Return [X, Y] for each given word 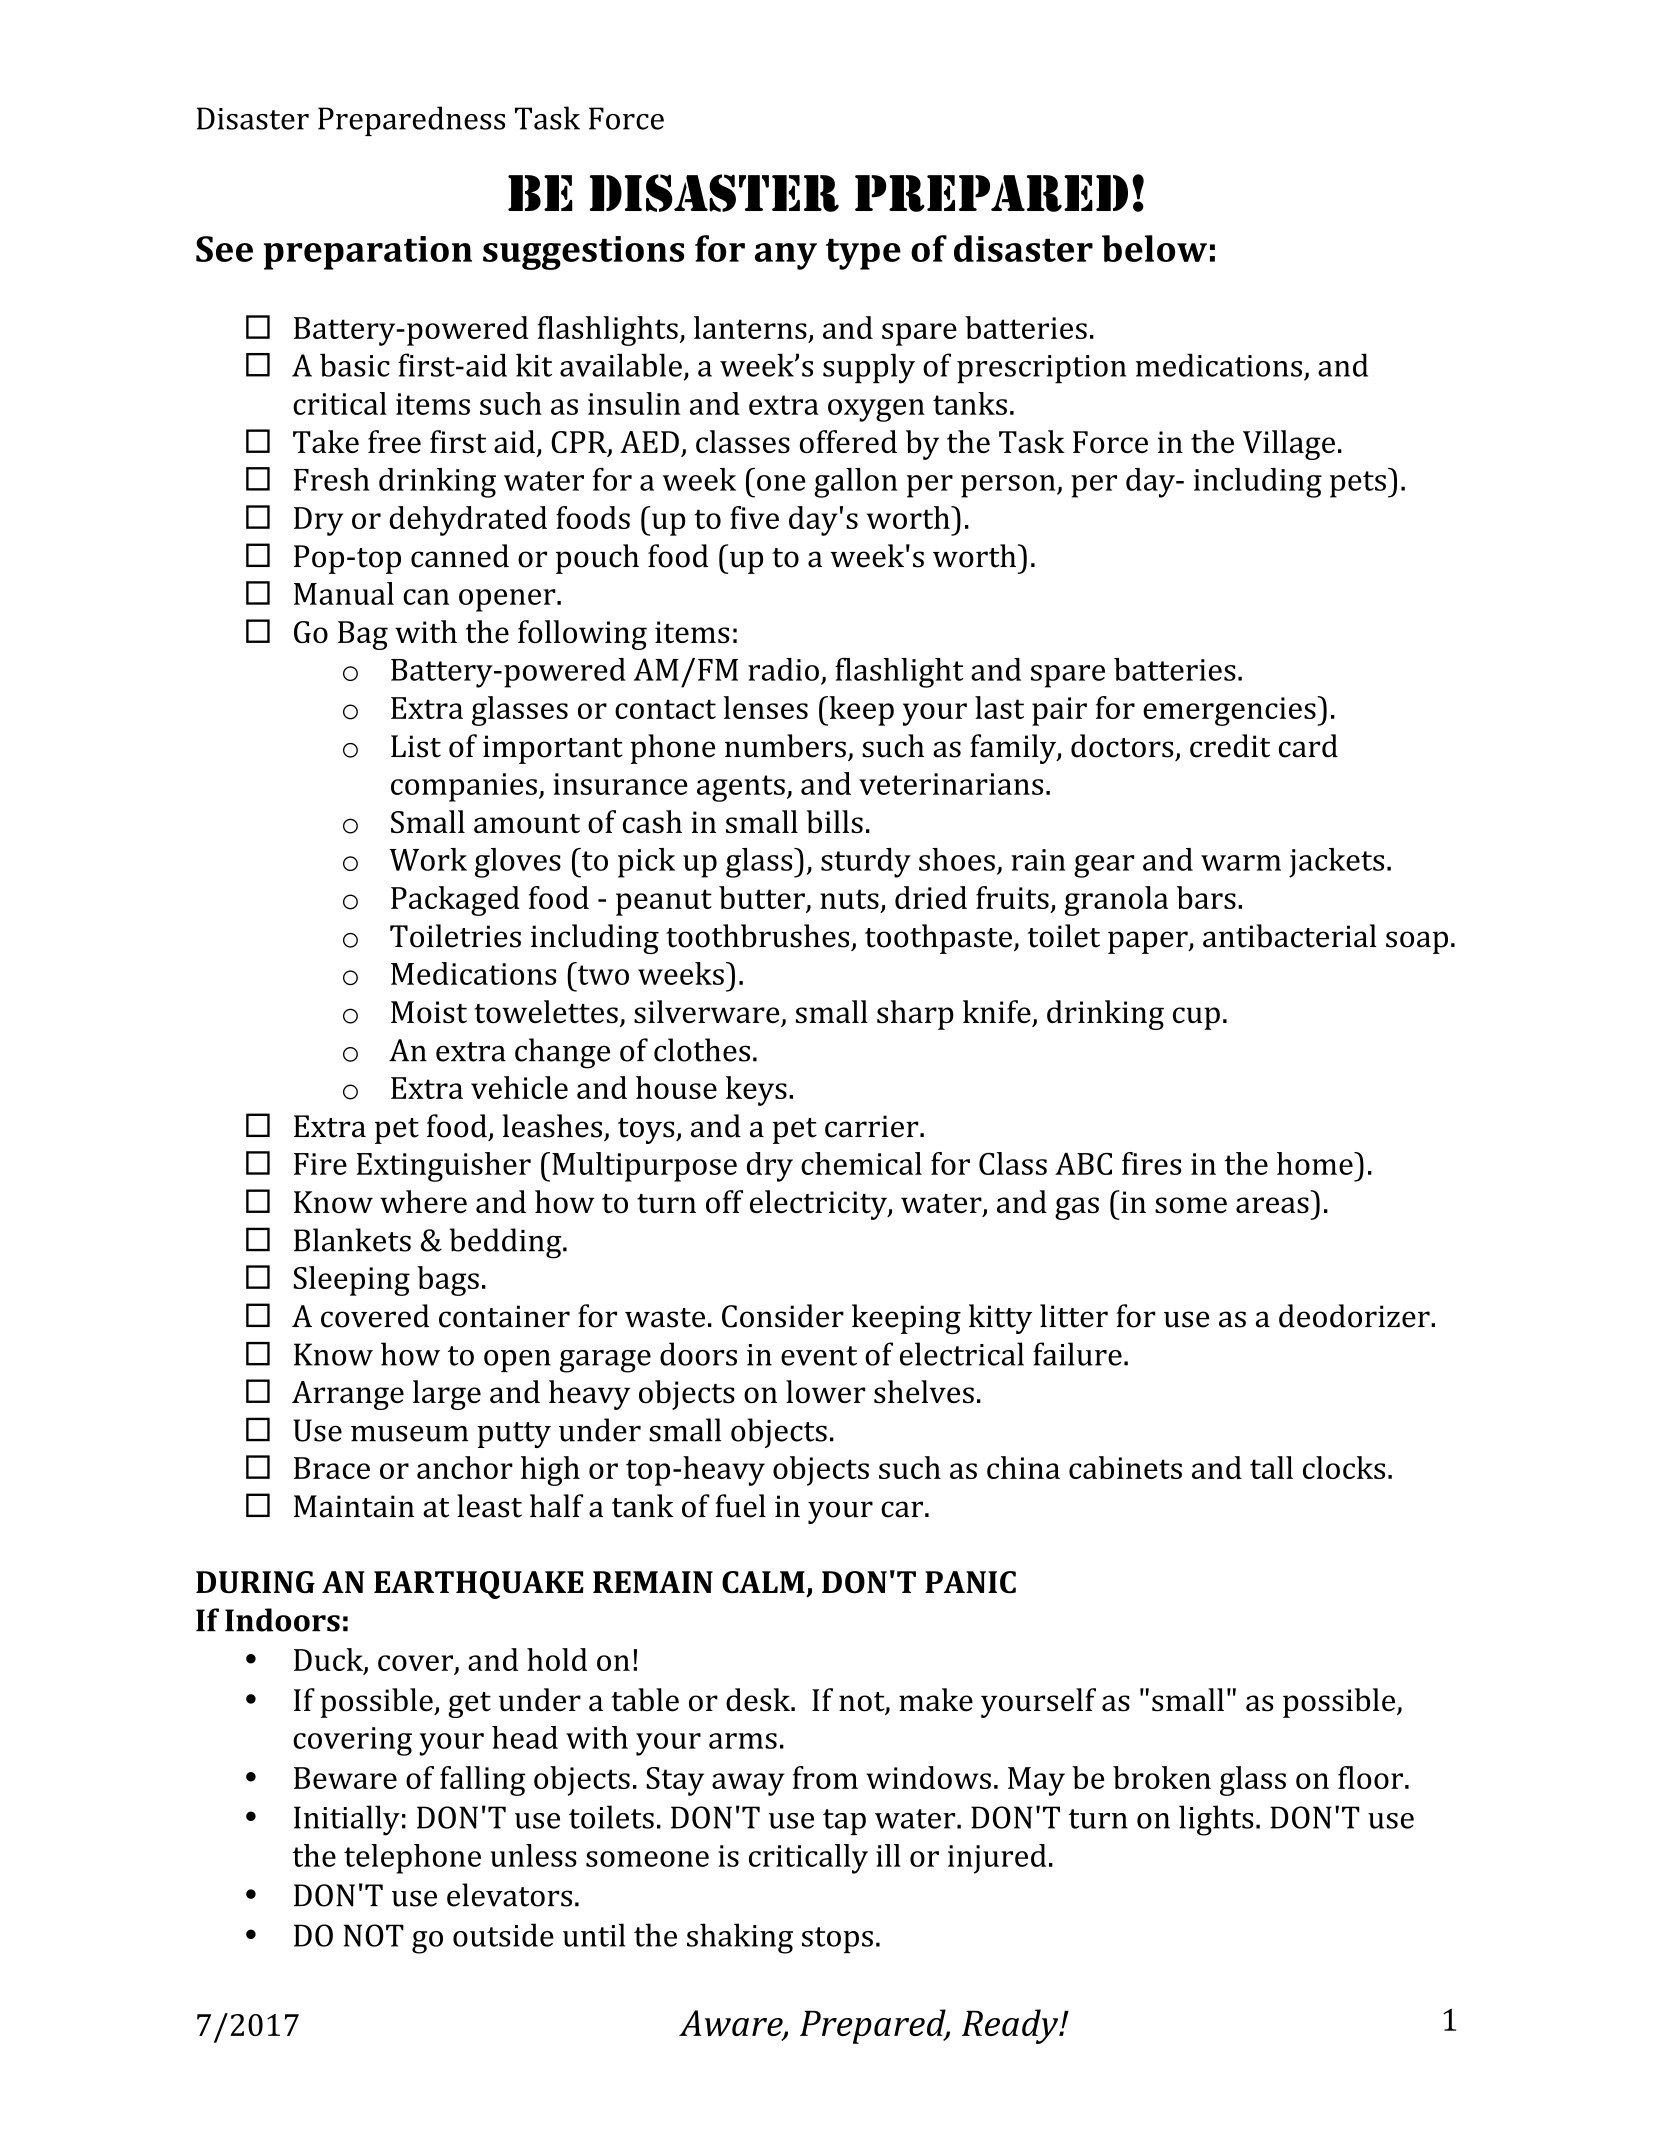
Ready [1011, 2026]
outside [503, 1935]
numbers [785, 746]
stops [837, 1940]
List [416, 746]
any [786, 256]
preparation [368, 253]
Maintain [354, 1506]
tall [1271, 1467]
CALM [763, 1582]
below [1154, 248]
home [1316, 1163]
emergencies [1230, 711]
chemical [861, 1163]
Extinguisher [443, 1167]
